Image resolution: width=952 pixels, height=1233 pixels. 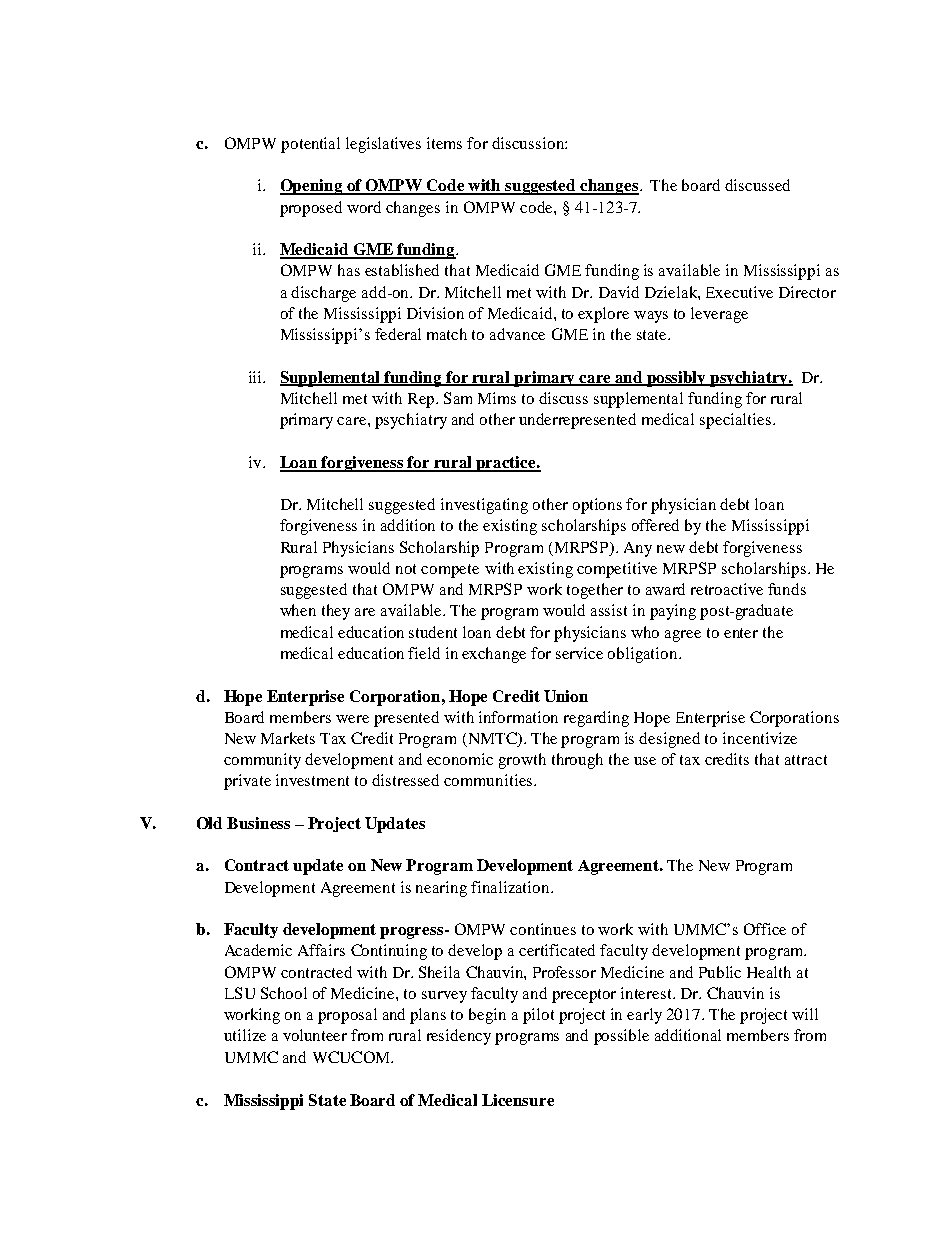 What do you see at coordinates (805, 1014) in the document?
I see `will` at bounding box center [805, 1014].
